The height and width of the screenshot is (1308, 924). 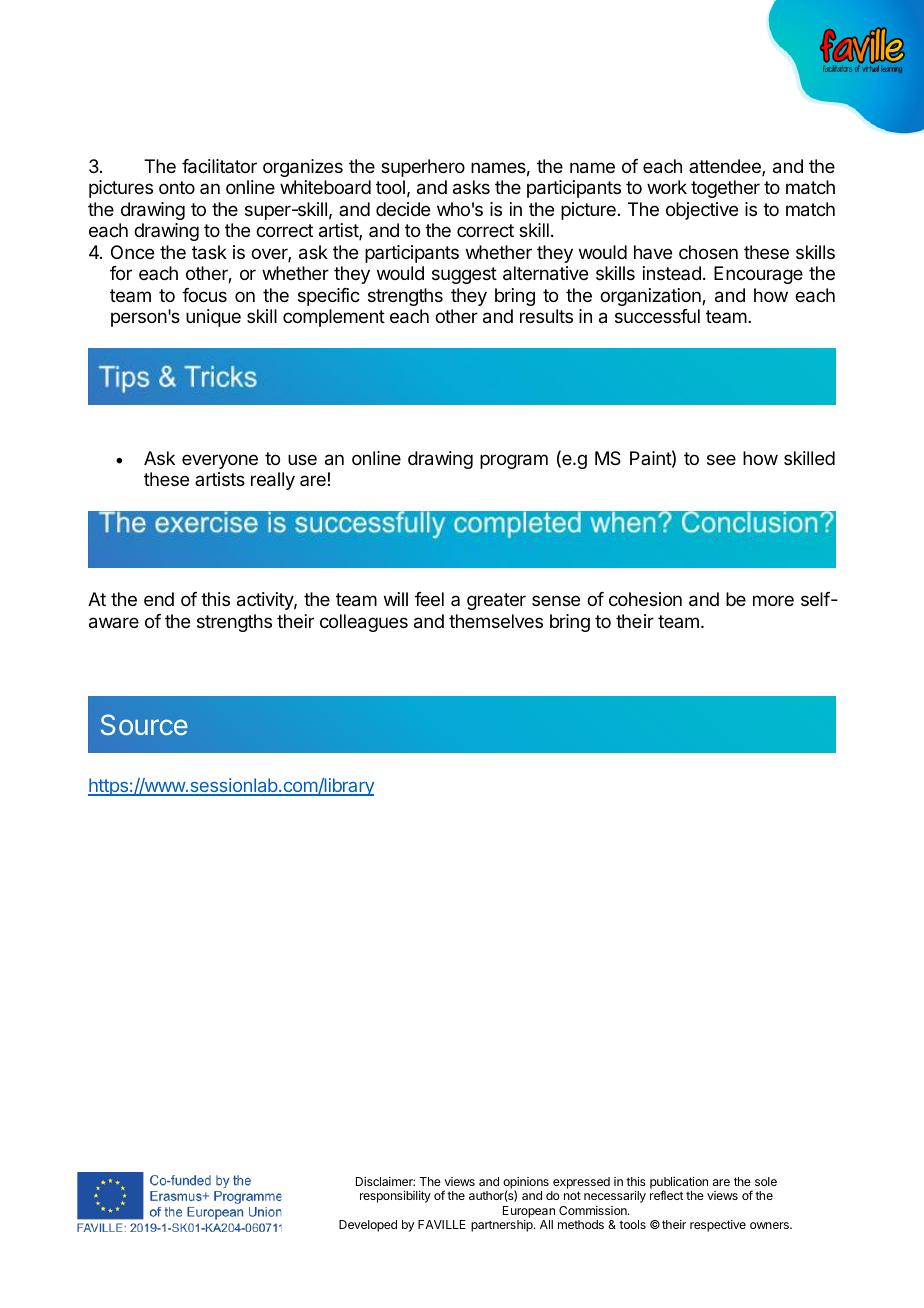 I want to click on more, so click(x=773, y=600).
